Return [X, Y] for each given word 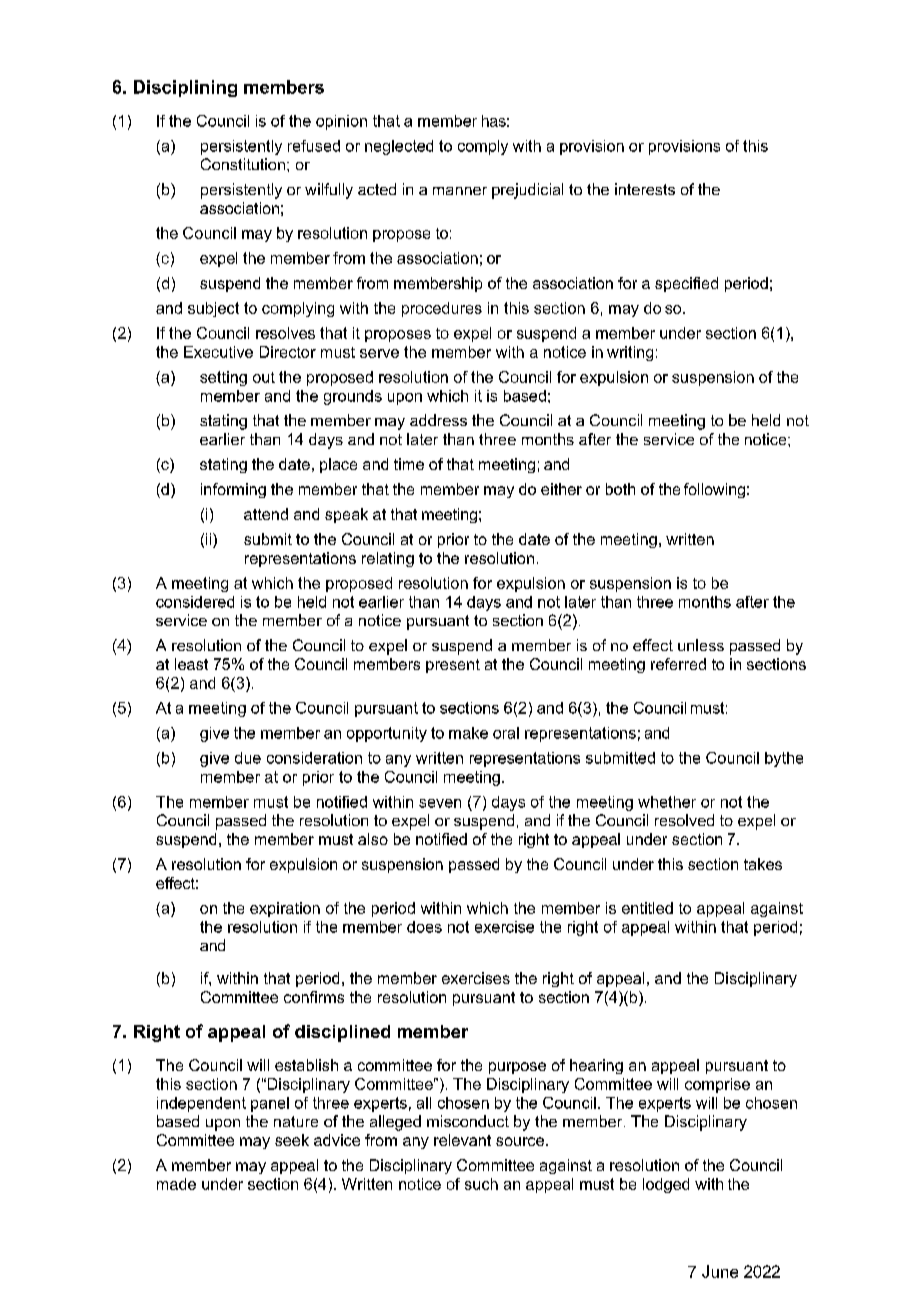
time [409, 464]
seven [440, 803]
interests [645, 189]
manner [460, 191]
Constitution [243, 164]
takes [763, 864]
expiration [285, 909]
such [481, 1184]
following [714, 490]
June [720, 1271]
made [176, 1184]
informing [233, 490]
